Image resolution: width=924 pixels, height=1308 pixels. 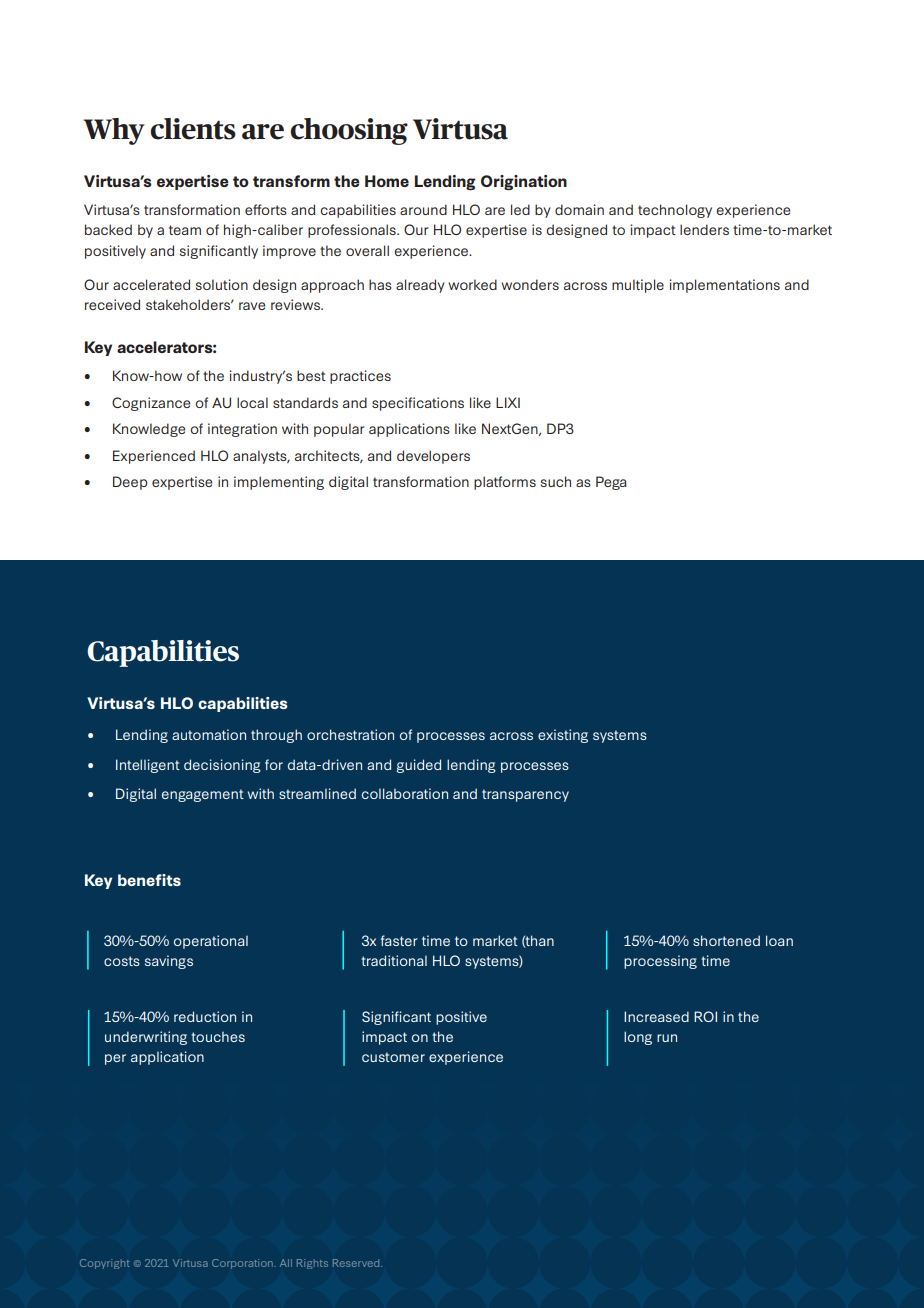 What do you see at coordinates (556, 481) in the screenshot?
I see `such` at bounding box center [556, 481].
